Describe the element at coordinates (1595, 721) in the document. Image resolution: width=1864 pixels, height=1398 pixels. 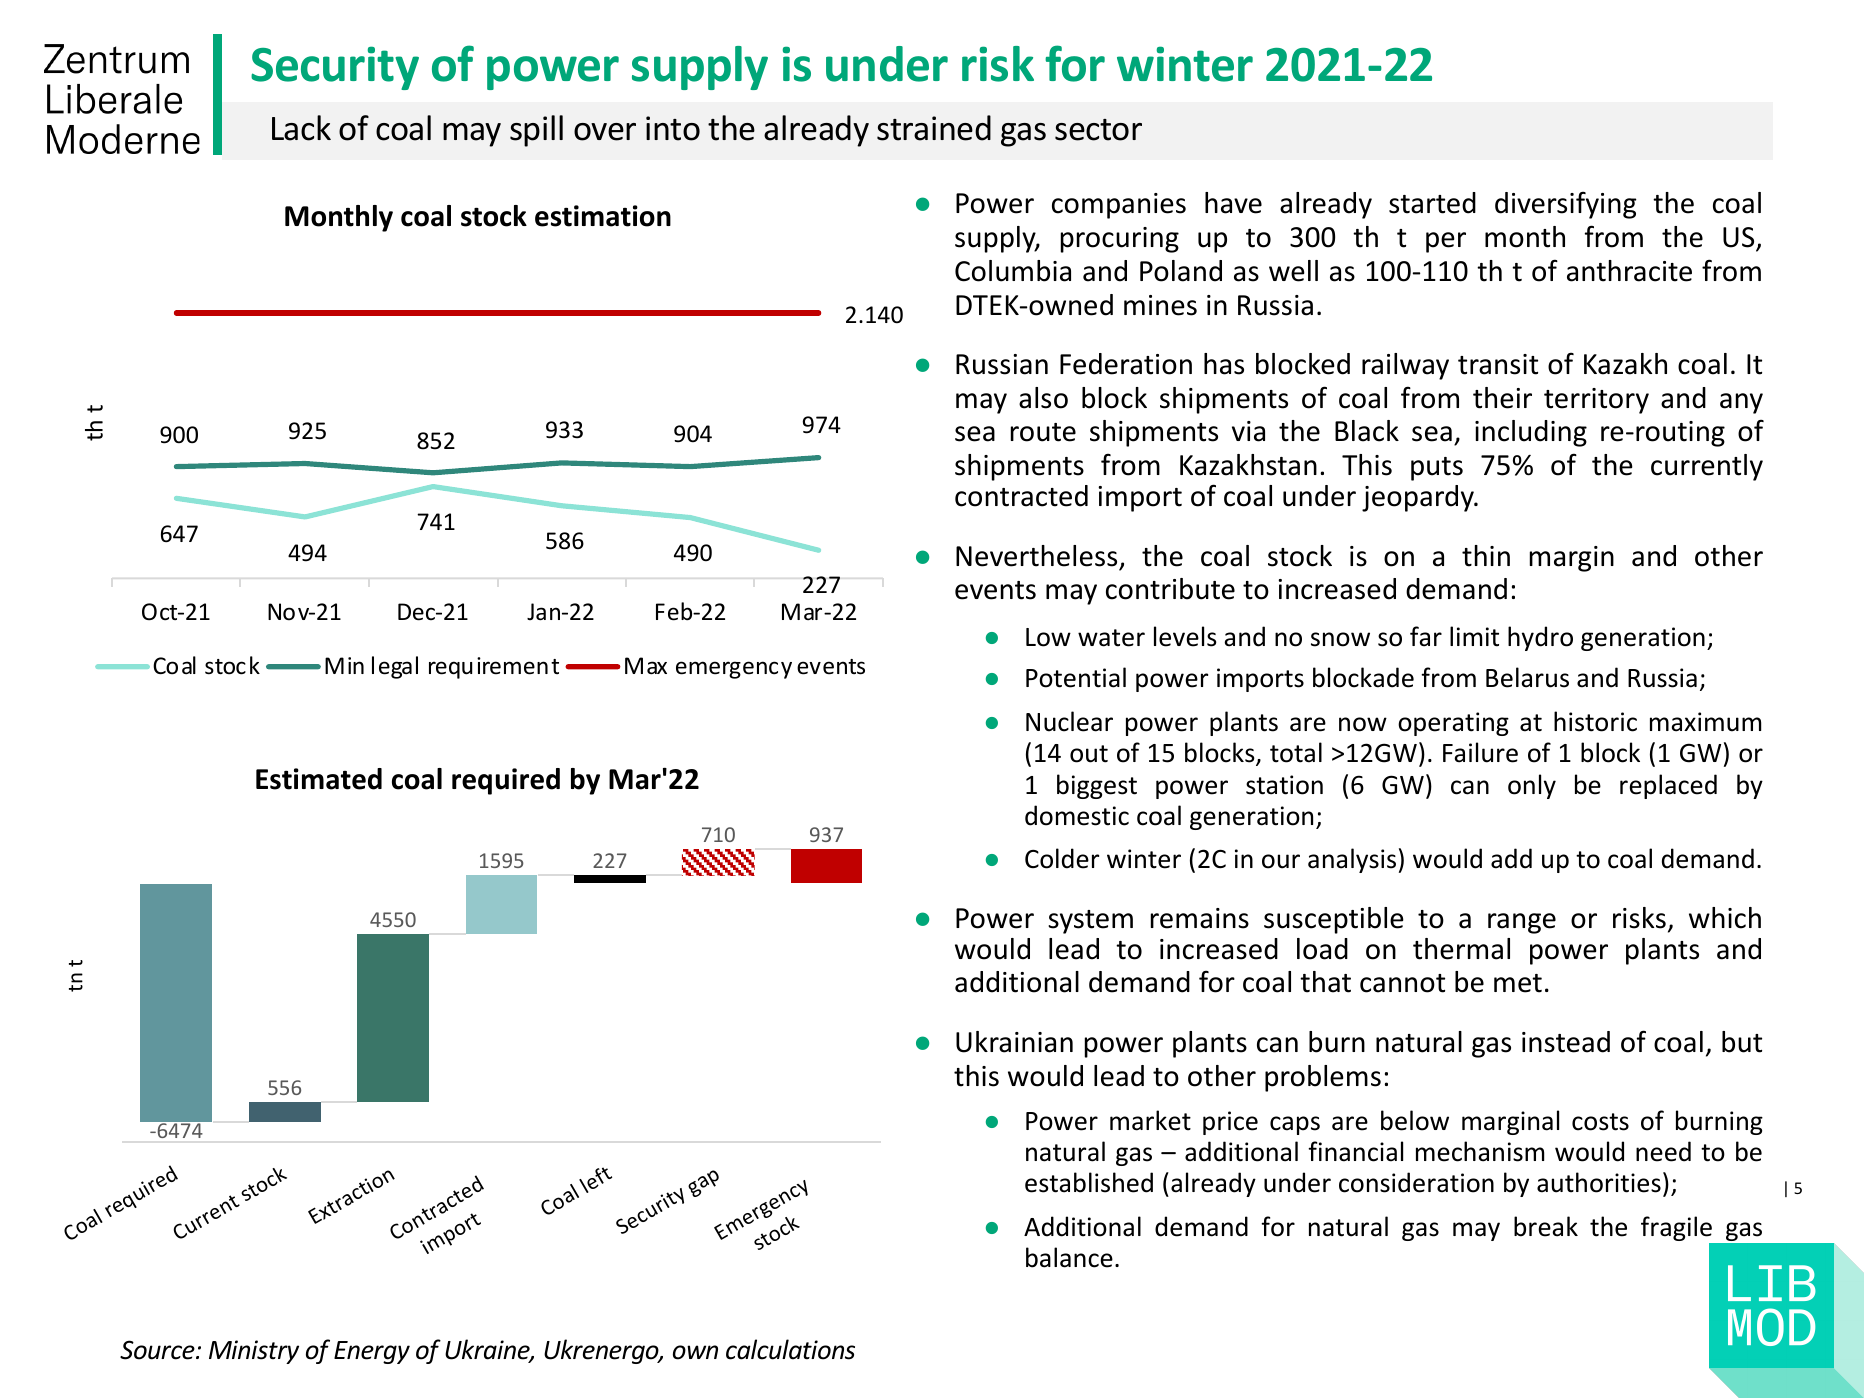
I see `historic` at that location.
